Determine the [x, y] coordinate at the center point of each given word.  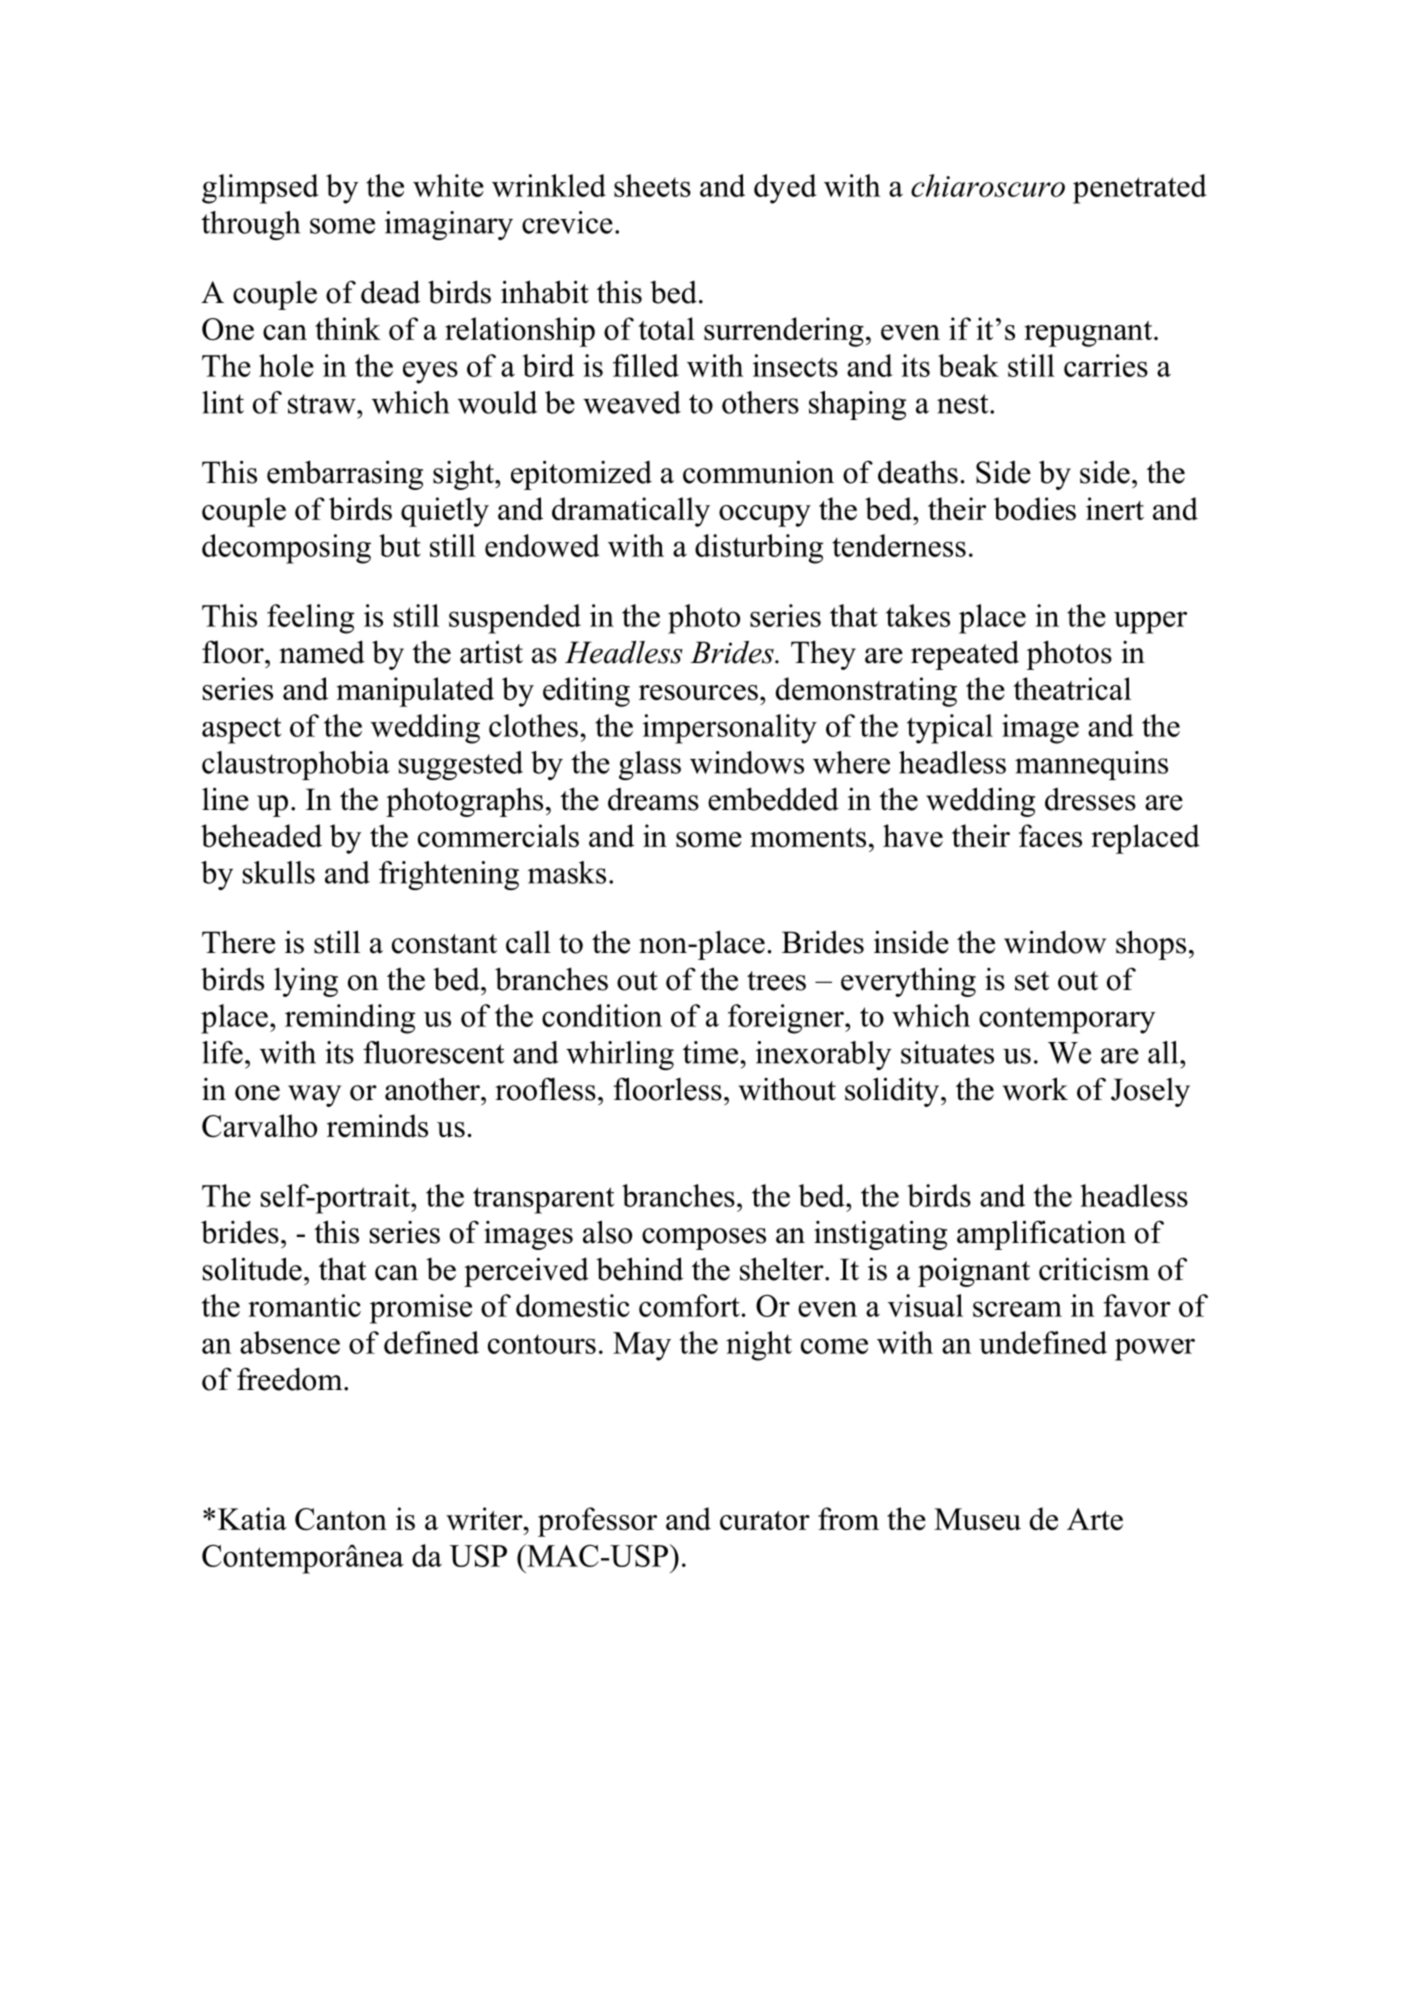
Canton [341, 1519]
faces [1050, 835]
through [250, 225]
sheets [652, 185]
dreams [653, 799]
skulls [279, 872]
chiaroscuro [988, 185]
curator [765, 1520]
